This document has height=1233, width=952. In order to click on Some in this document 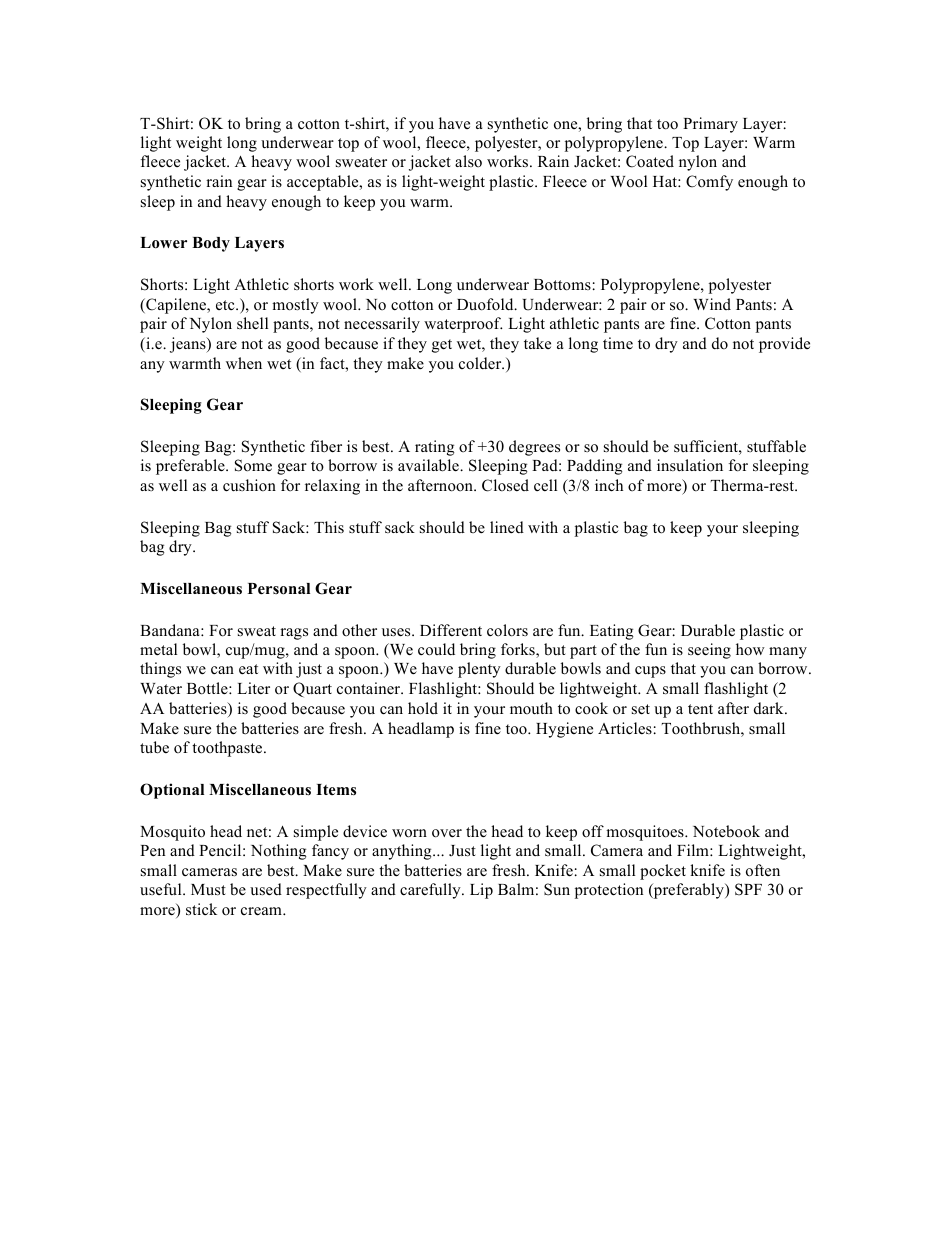, I will do `click(253, 465)`.
